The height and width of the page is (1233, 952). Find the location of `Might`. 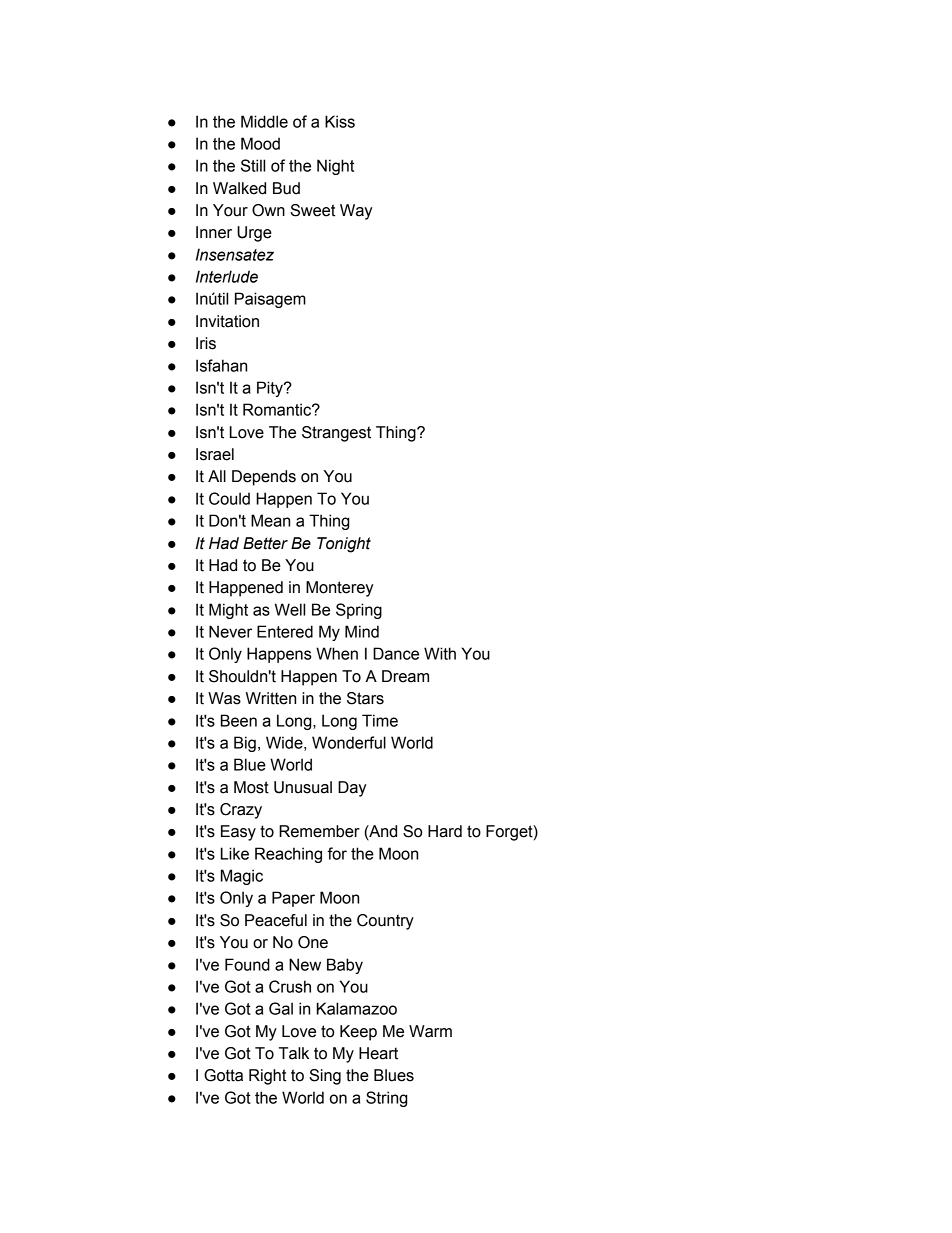

Might is located at coordinates (228, 611).
